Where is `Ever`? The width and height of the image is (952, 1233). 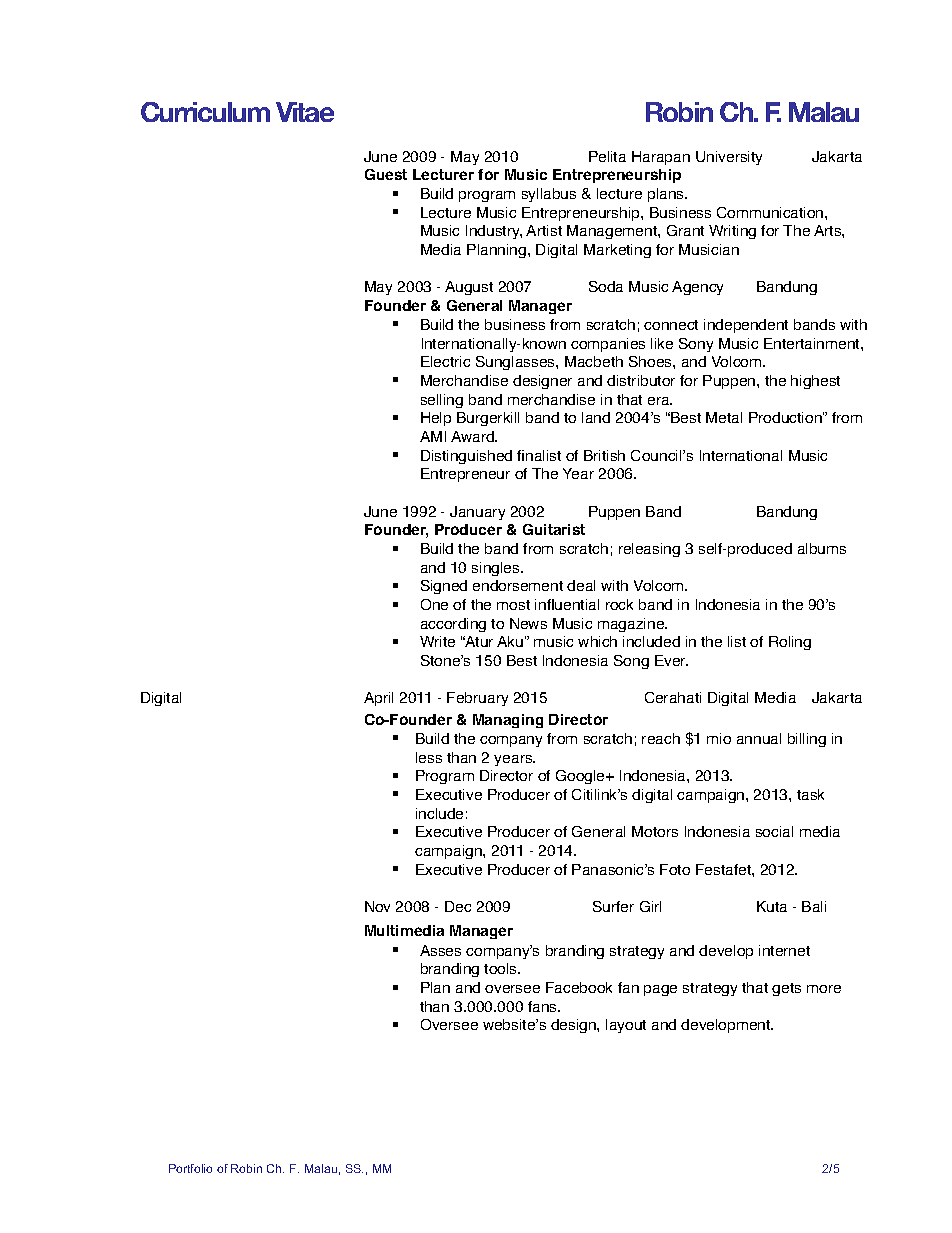
Ever is located at coordinates (671, 660).
